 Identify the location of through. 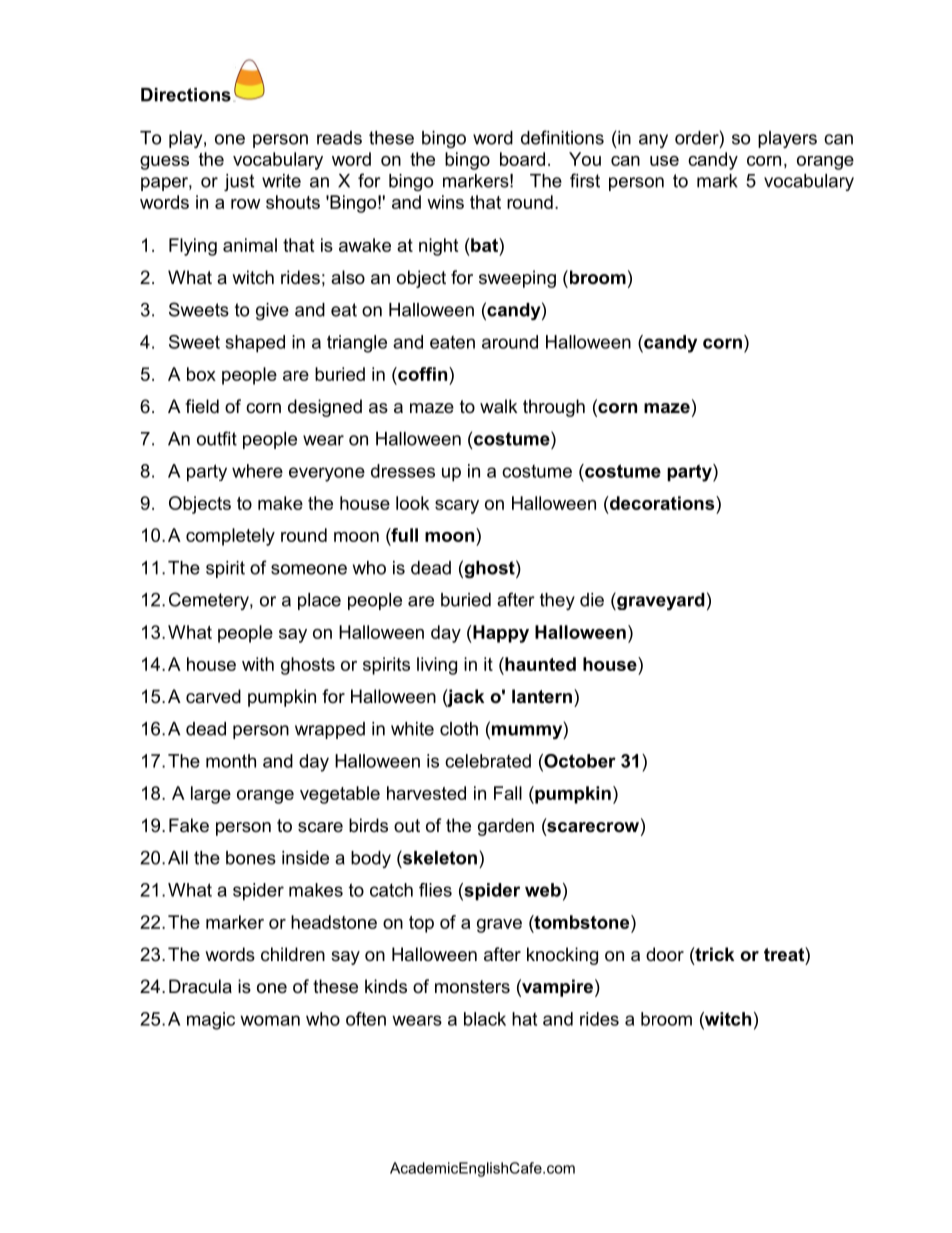
(554, 408).
